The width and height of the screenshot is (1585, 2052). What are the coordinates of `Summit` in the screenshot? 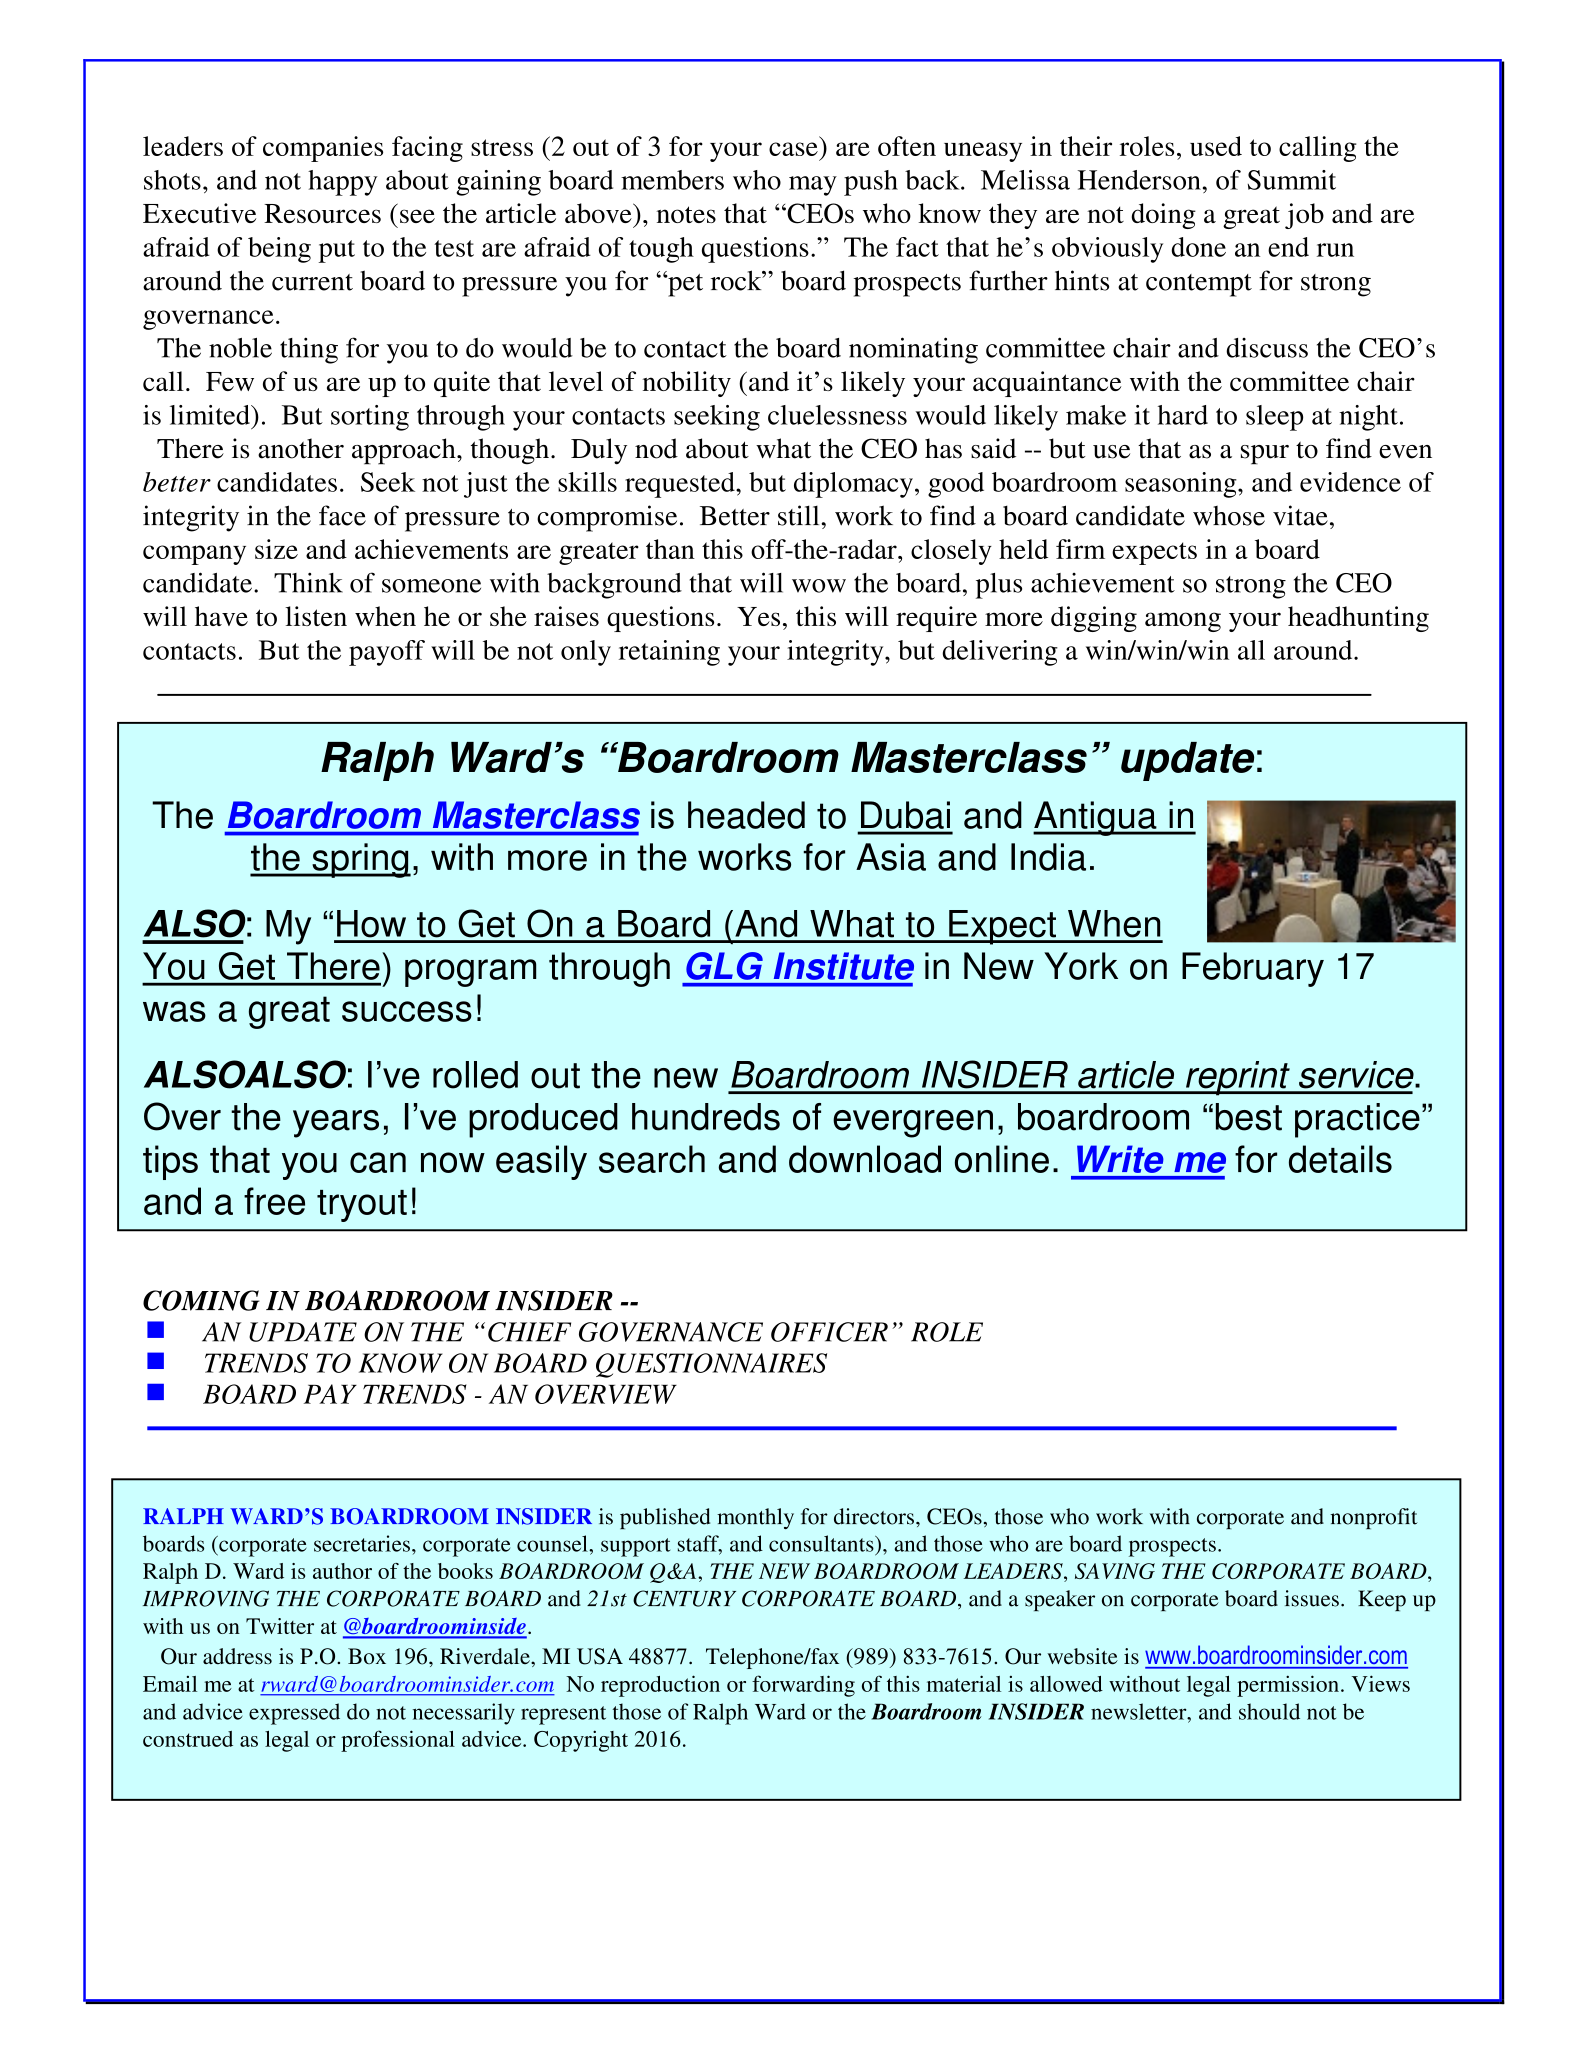 It's located at (1292, 180).
